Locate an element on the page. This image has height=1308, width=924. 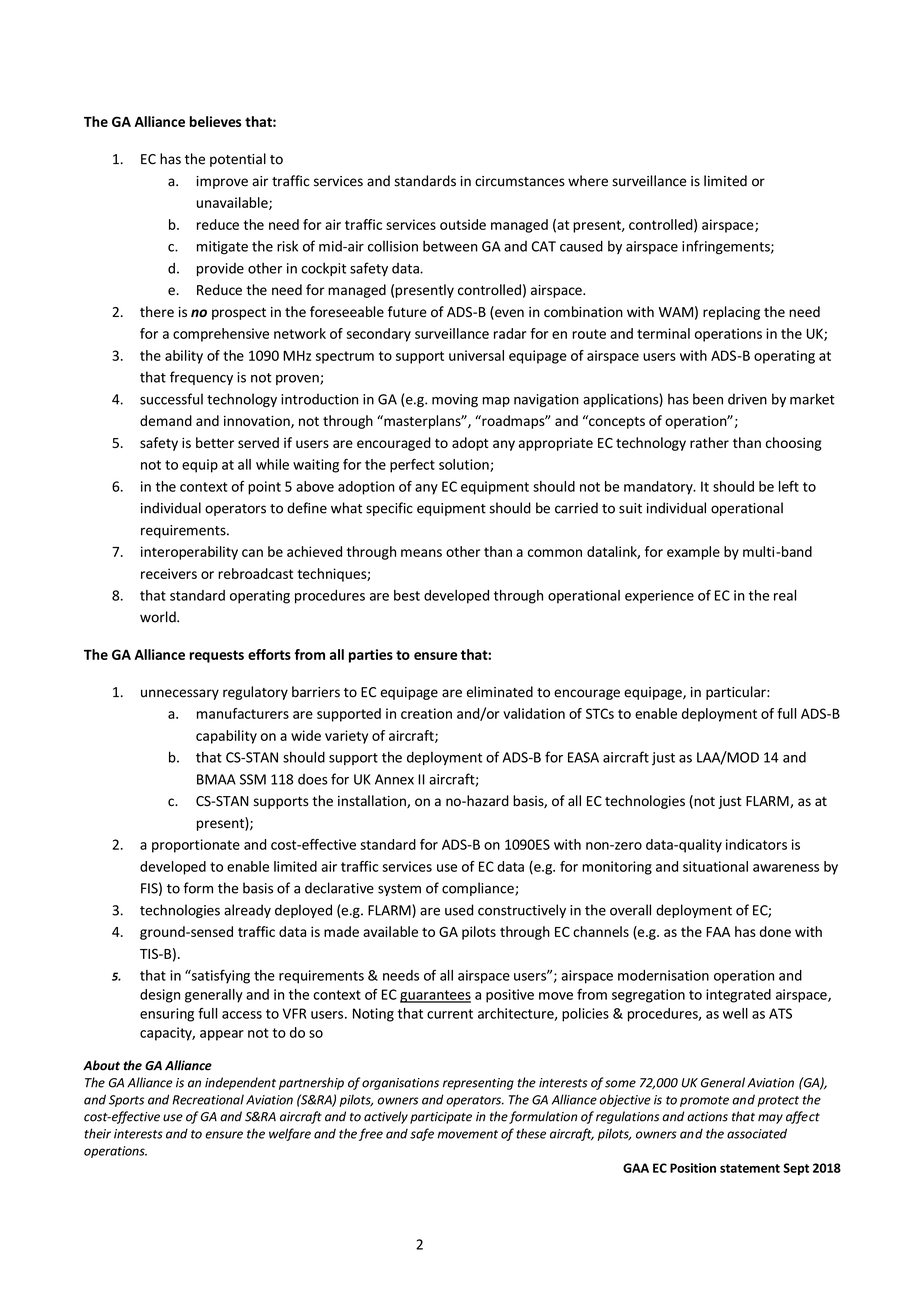
receivers is located at coordinates (169, 573).
